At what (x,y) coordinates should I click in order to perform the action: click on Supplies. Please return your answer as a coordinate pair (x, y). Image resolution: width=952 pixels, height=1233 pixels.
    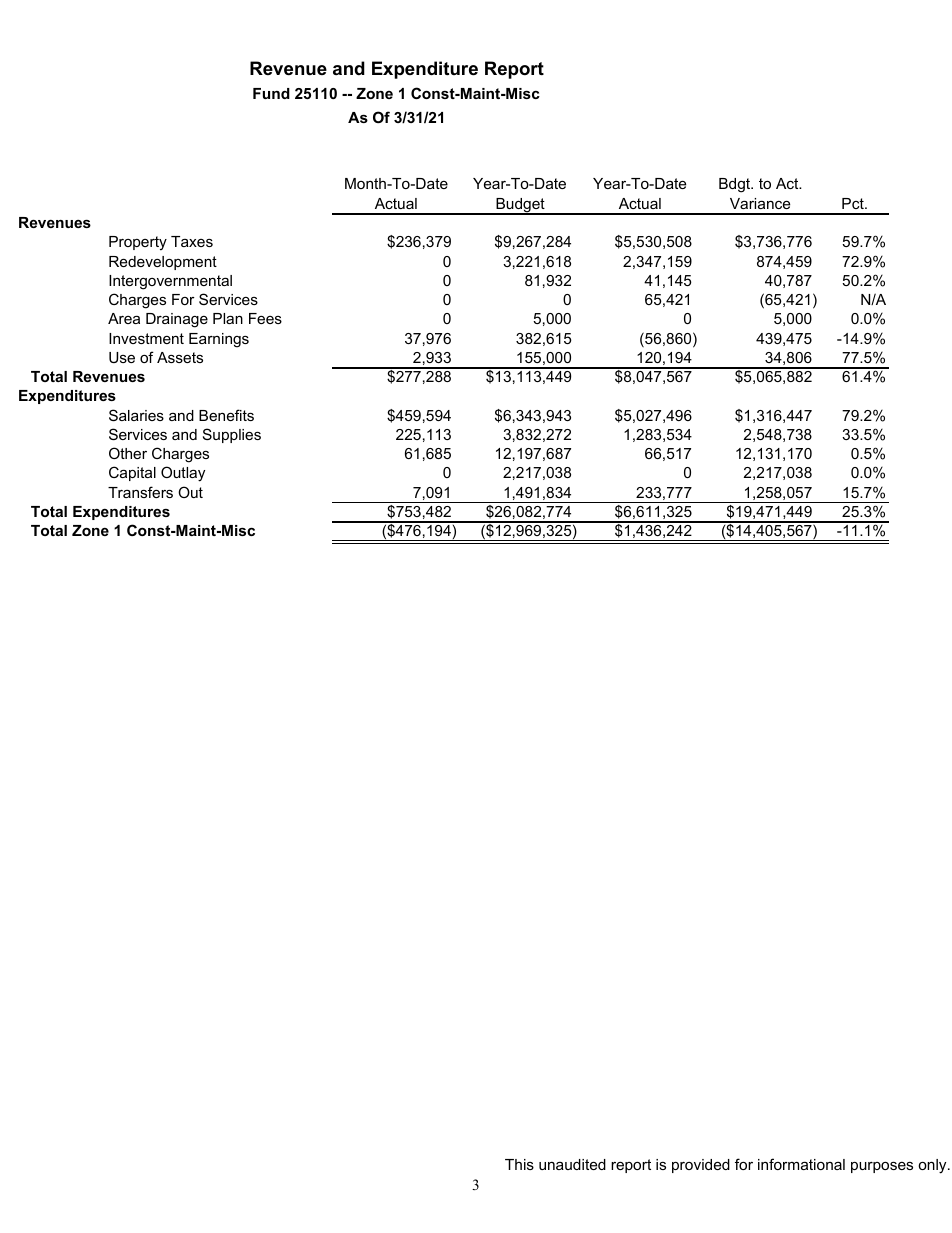
    Looking at the image, I should click on (232, 435).
